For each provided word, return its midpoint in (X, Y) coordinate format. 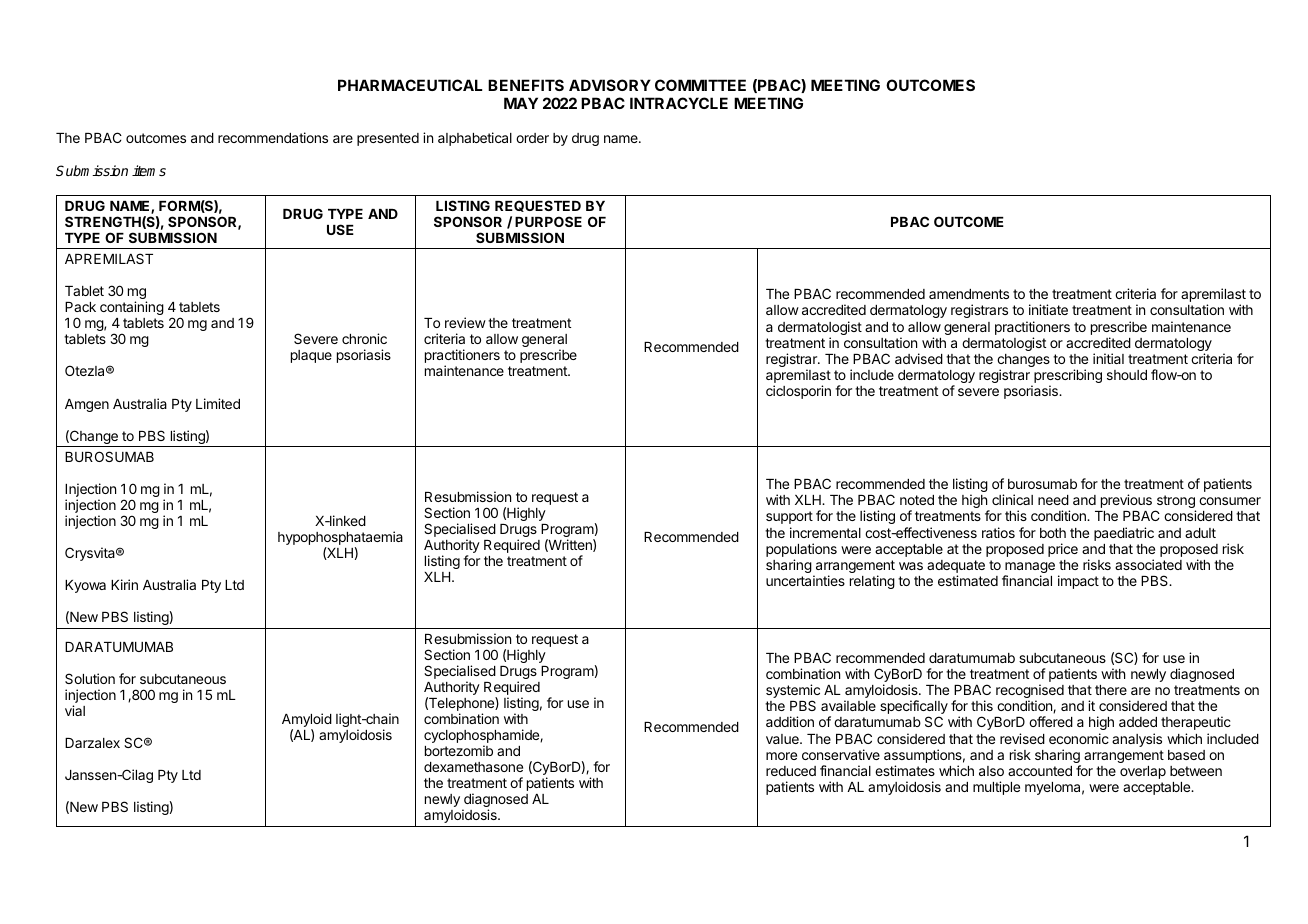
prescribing (1067, 377)
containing (132, 308)
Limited (218, 403)
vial (75, 710)
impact (1078, 582)
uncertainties (805, 580)
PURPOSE (548, 221)
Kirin (124, 584)
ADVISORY (610, 85)
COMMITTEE (700, 85)
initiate (1048, 309)
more (781, 756)
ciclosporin (798, 392)
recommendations (273, 137)
